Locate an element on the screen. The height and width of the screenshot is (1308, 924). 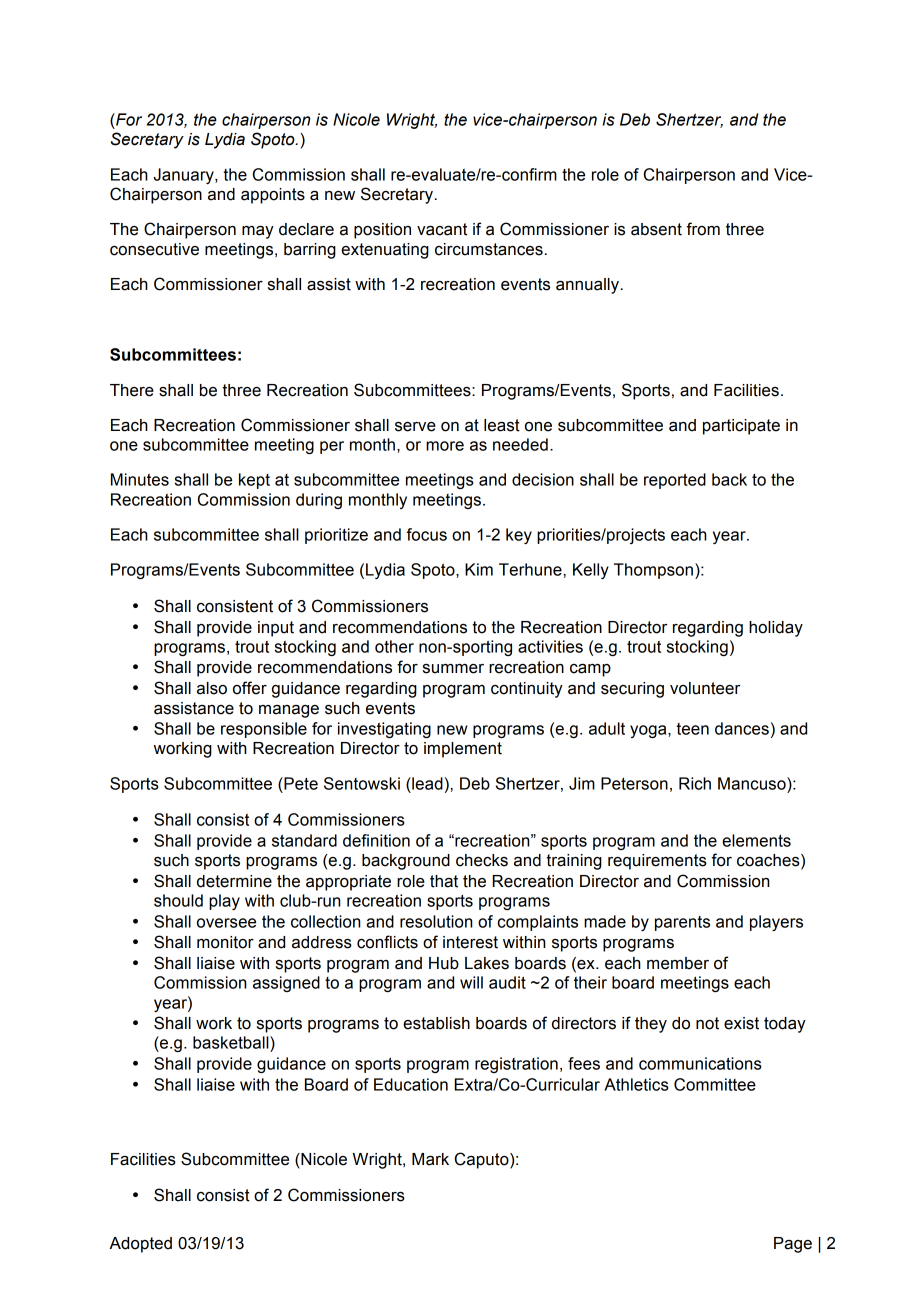
Adopted is located at coordinates (140, 1245).
